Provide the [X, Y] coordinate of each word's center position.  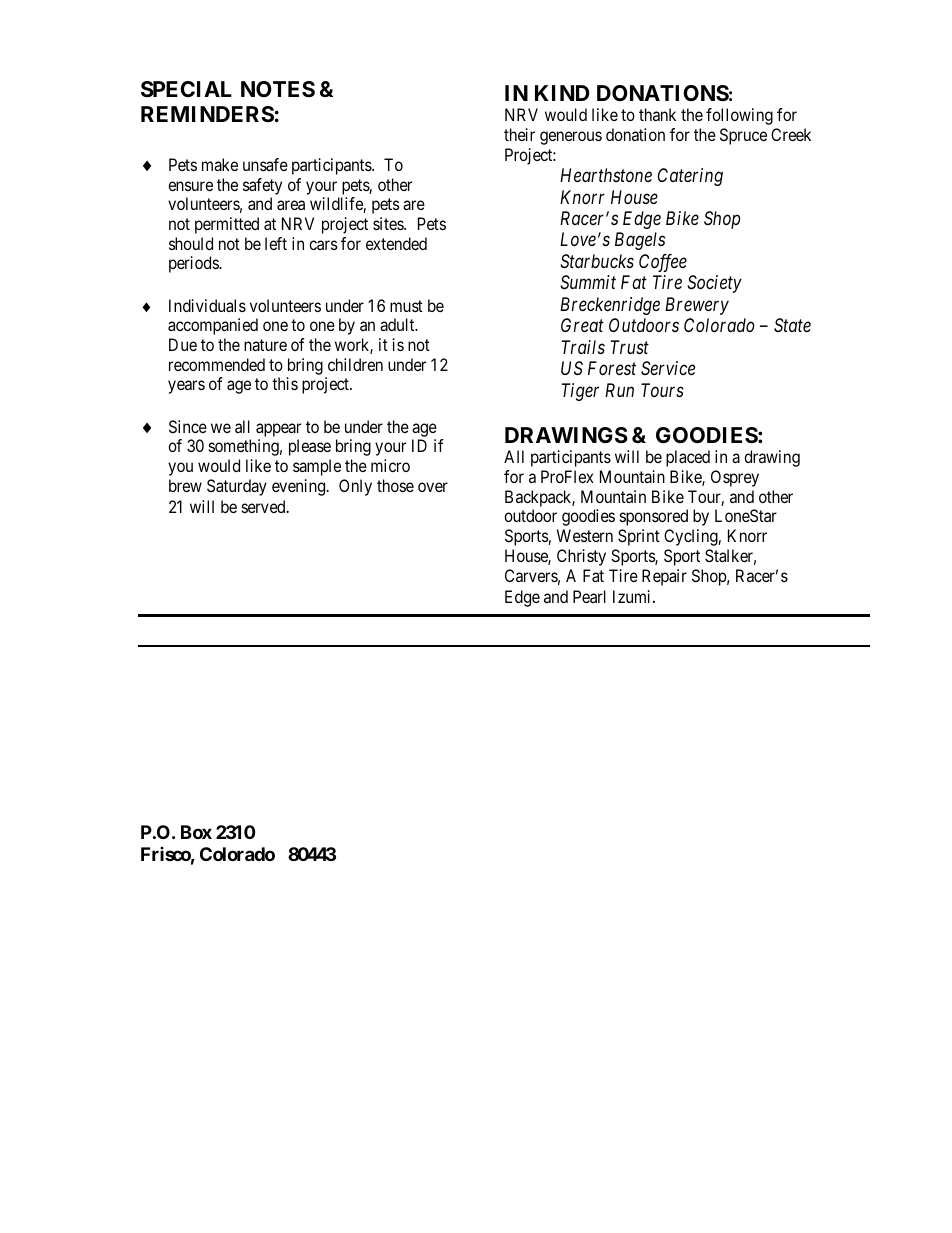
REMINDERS [207, 114]
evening [300, 487]
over [433, 487]
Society [714, 284]
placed [688, 458]
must [406, 306]
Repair [664, 577]
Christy [581, 557]
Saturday [237, 487]
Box [196, 832]
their [519, 134]
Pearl [589, 596]
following [739, 116]
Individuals [207, 305]
